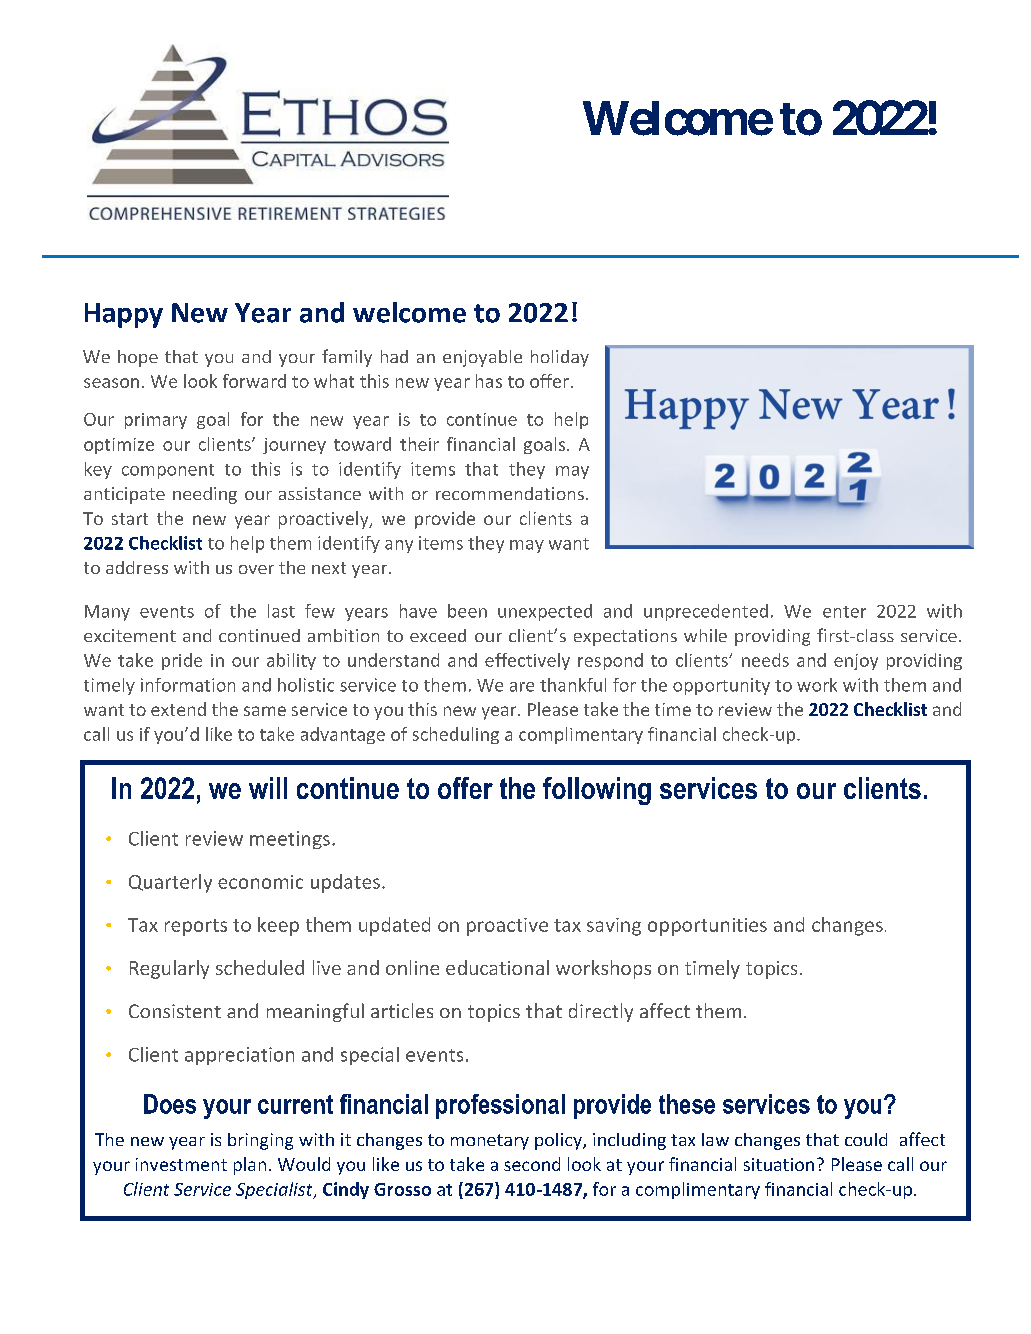  Describe the element at coordinates (181, 1164) in the screenshot. I see `investment` at that location.
